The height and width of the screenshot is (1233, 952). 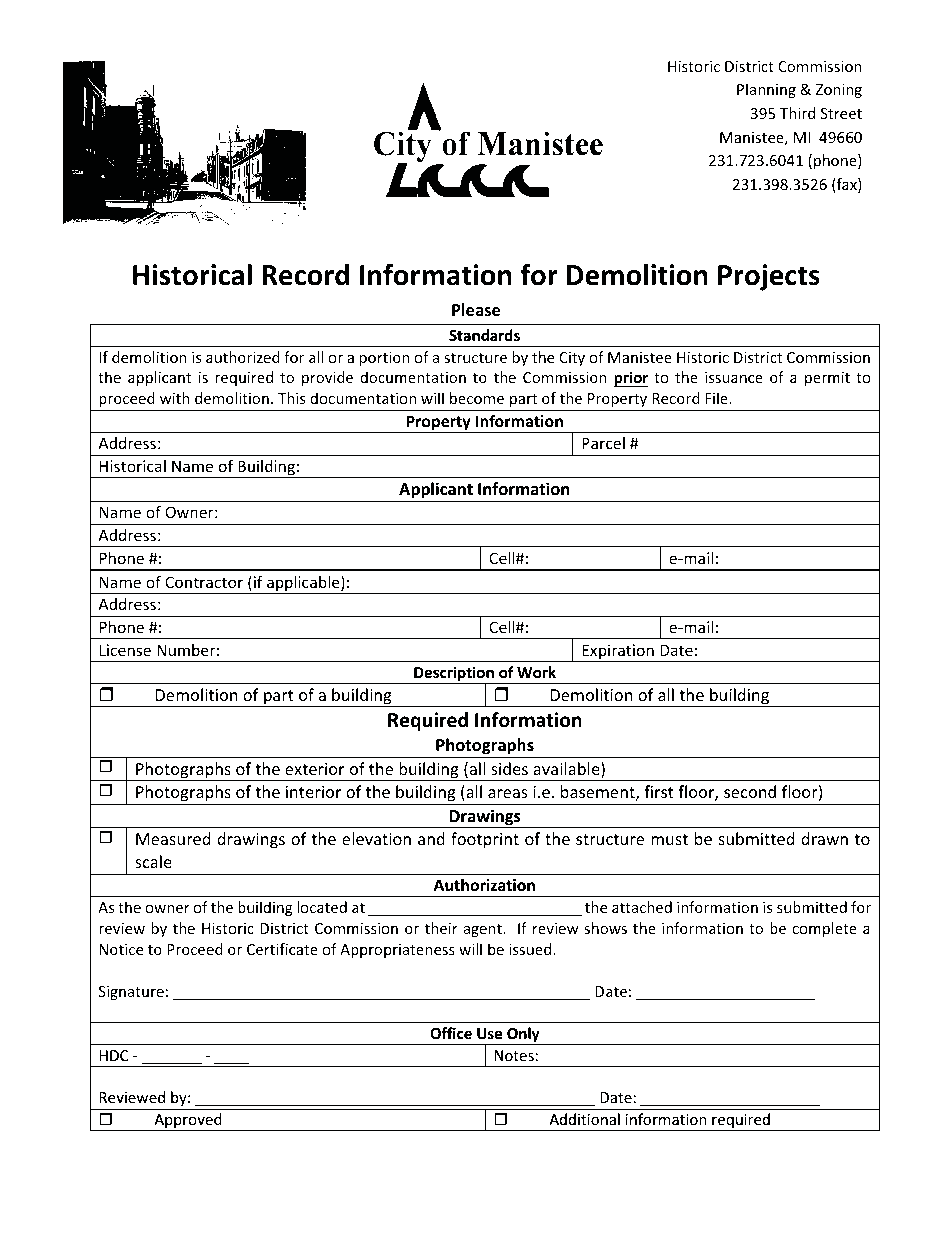 What do you see at coordinates (476, 310) in the screenshot?
I see `Please` at bounding box center [476, 310].
